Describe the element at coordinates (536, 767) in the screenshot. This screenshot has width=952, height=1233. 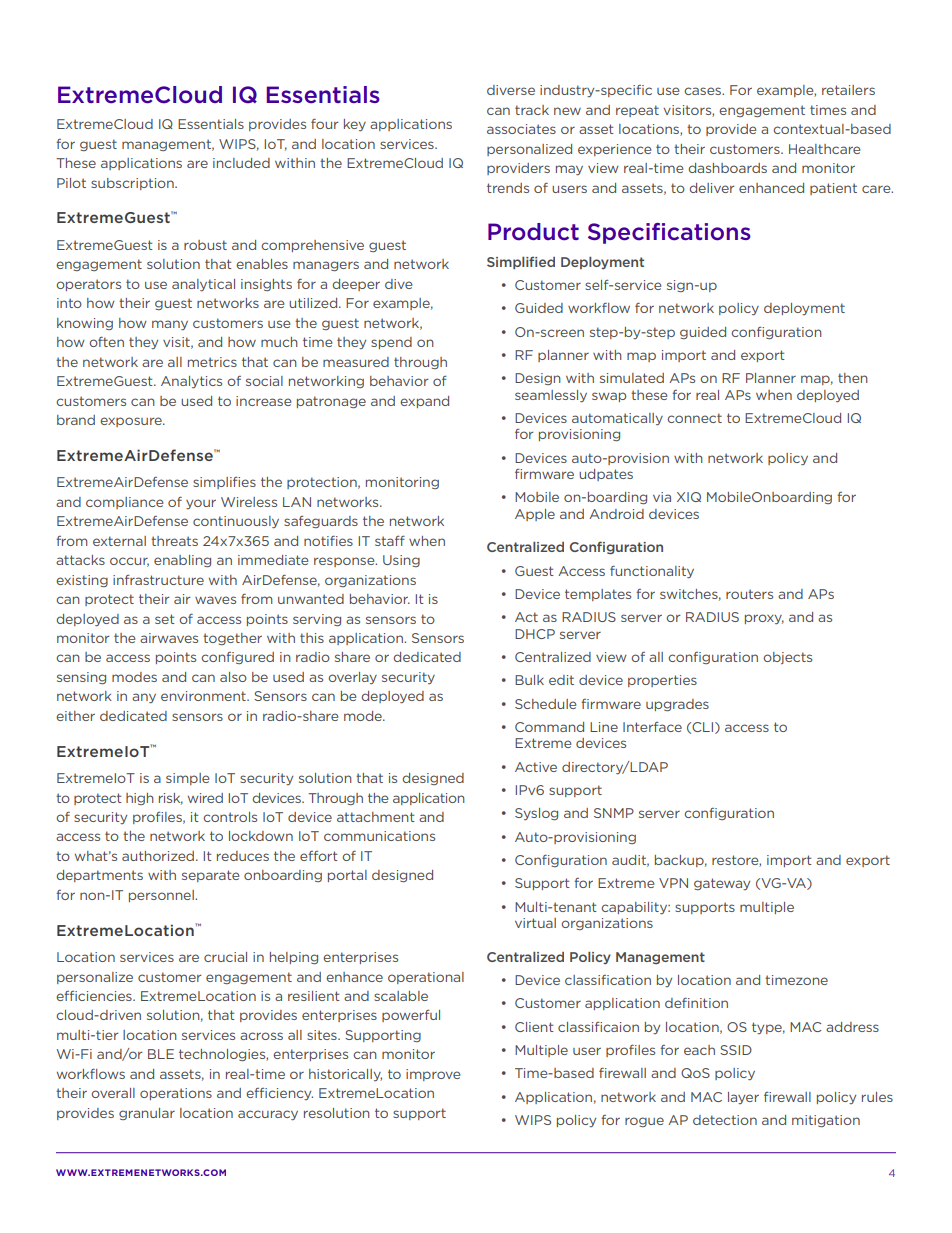
I see `Active` at that location.
